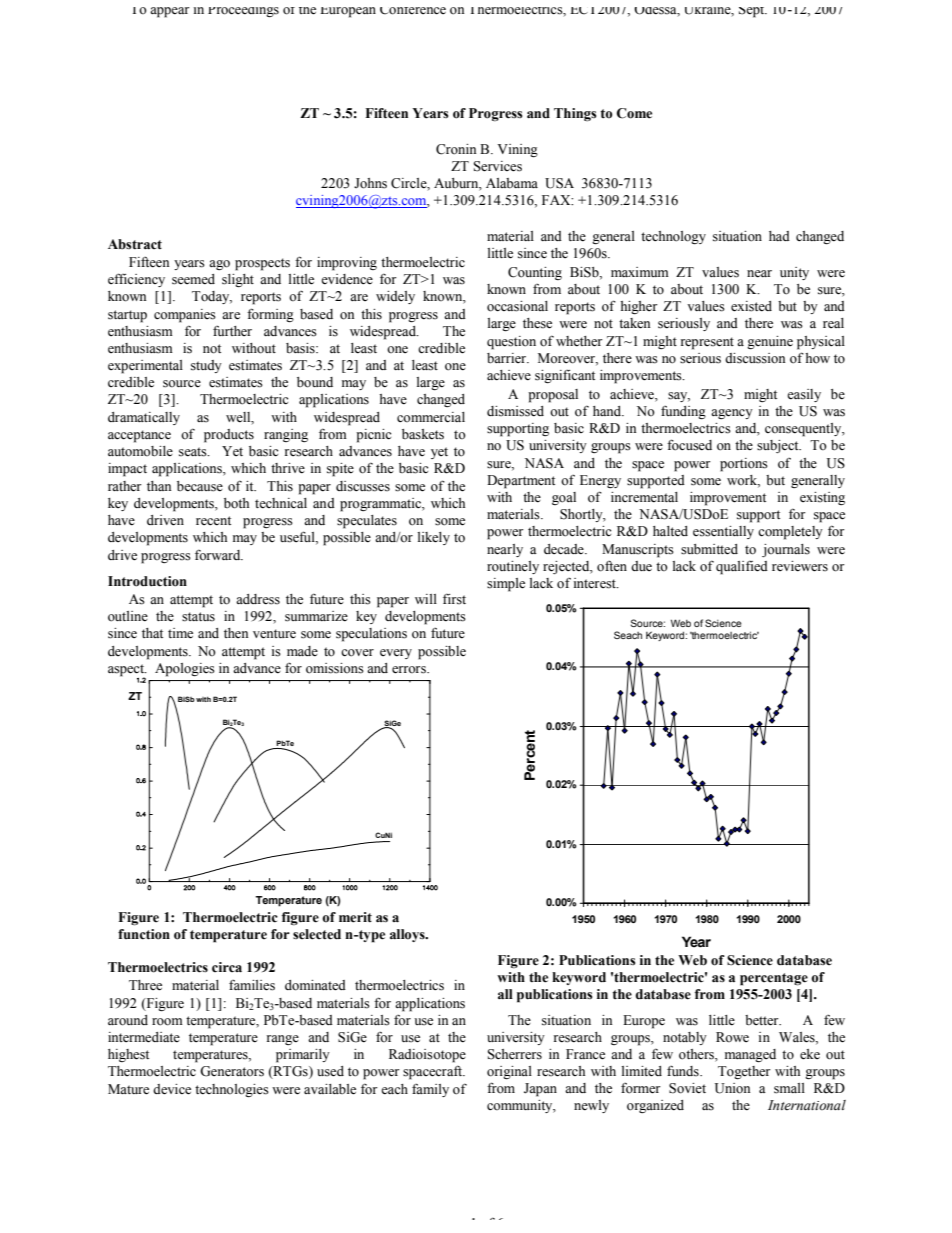 Image resolution: width=952 pixels, height=1233 pixels. Describe the element at coordinates (515, 411) in the page. I see `dismissed` at that location.
